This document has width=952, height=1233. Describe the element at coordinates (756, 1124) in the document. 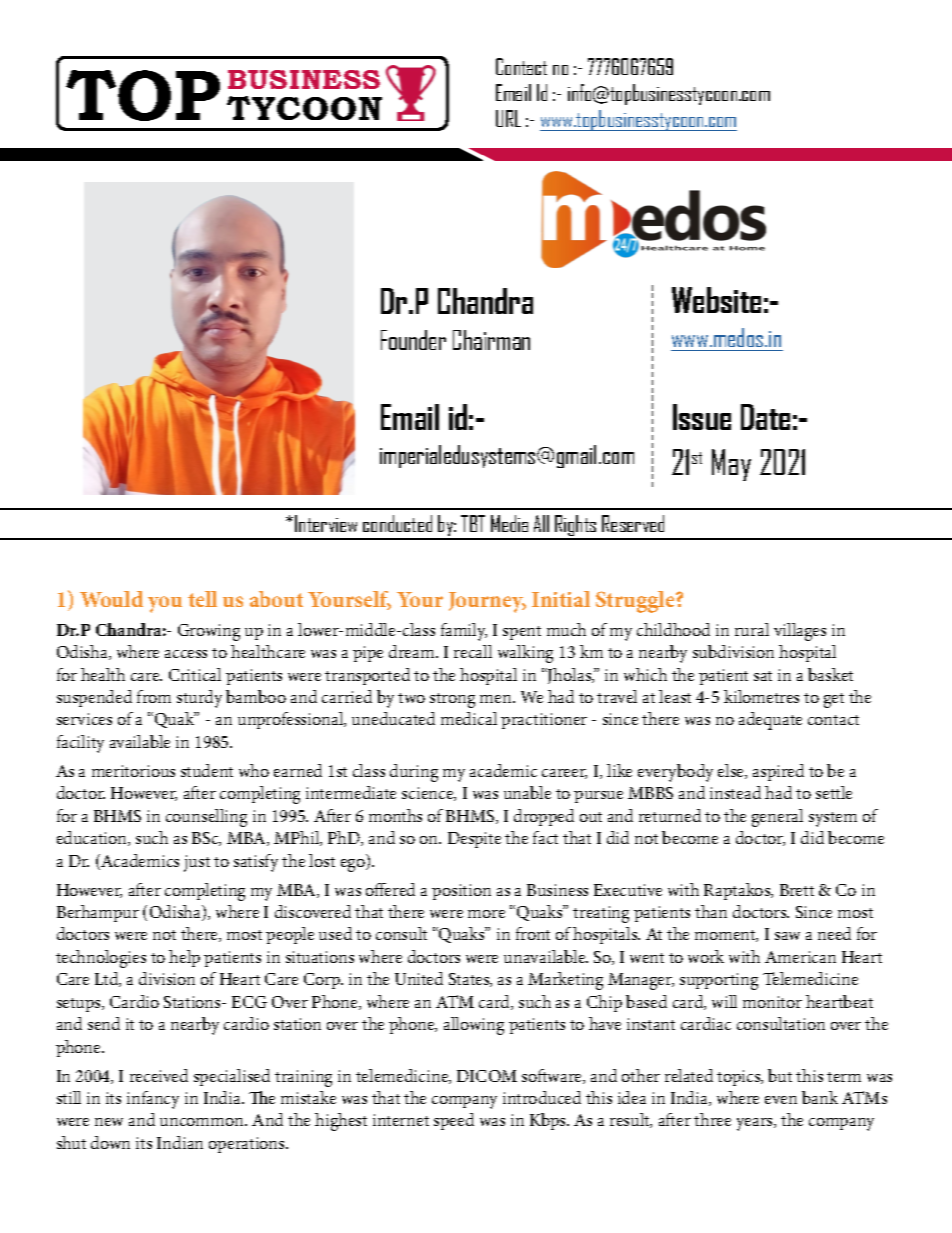

I see `years` at that location.
